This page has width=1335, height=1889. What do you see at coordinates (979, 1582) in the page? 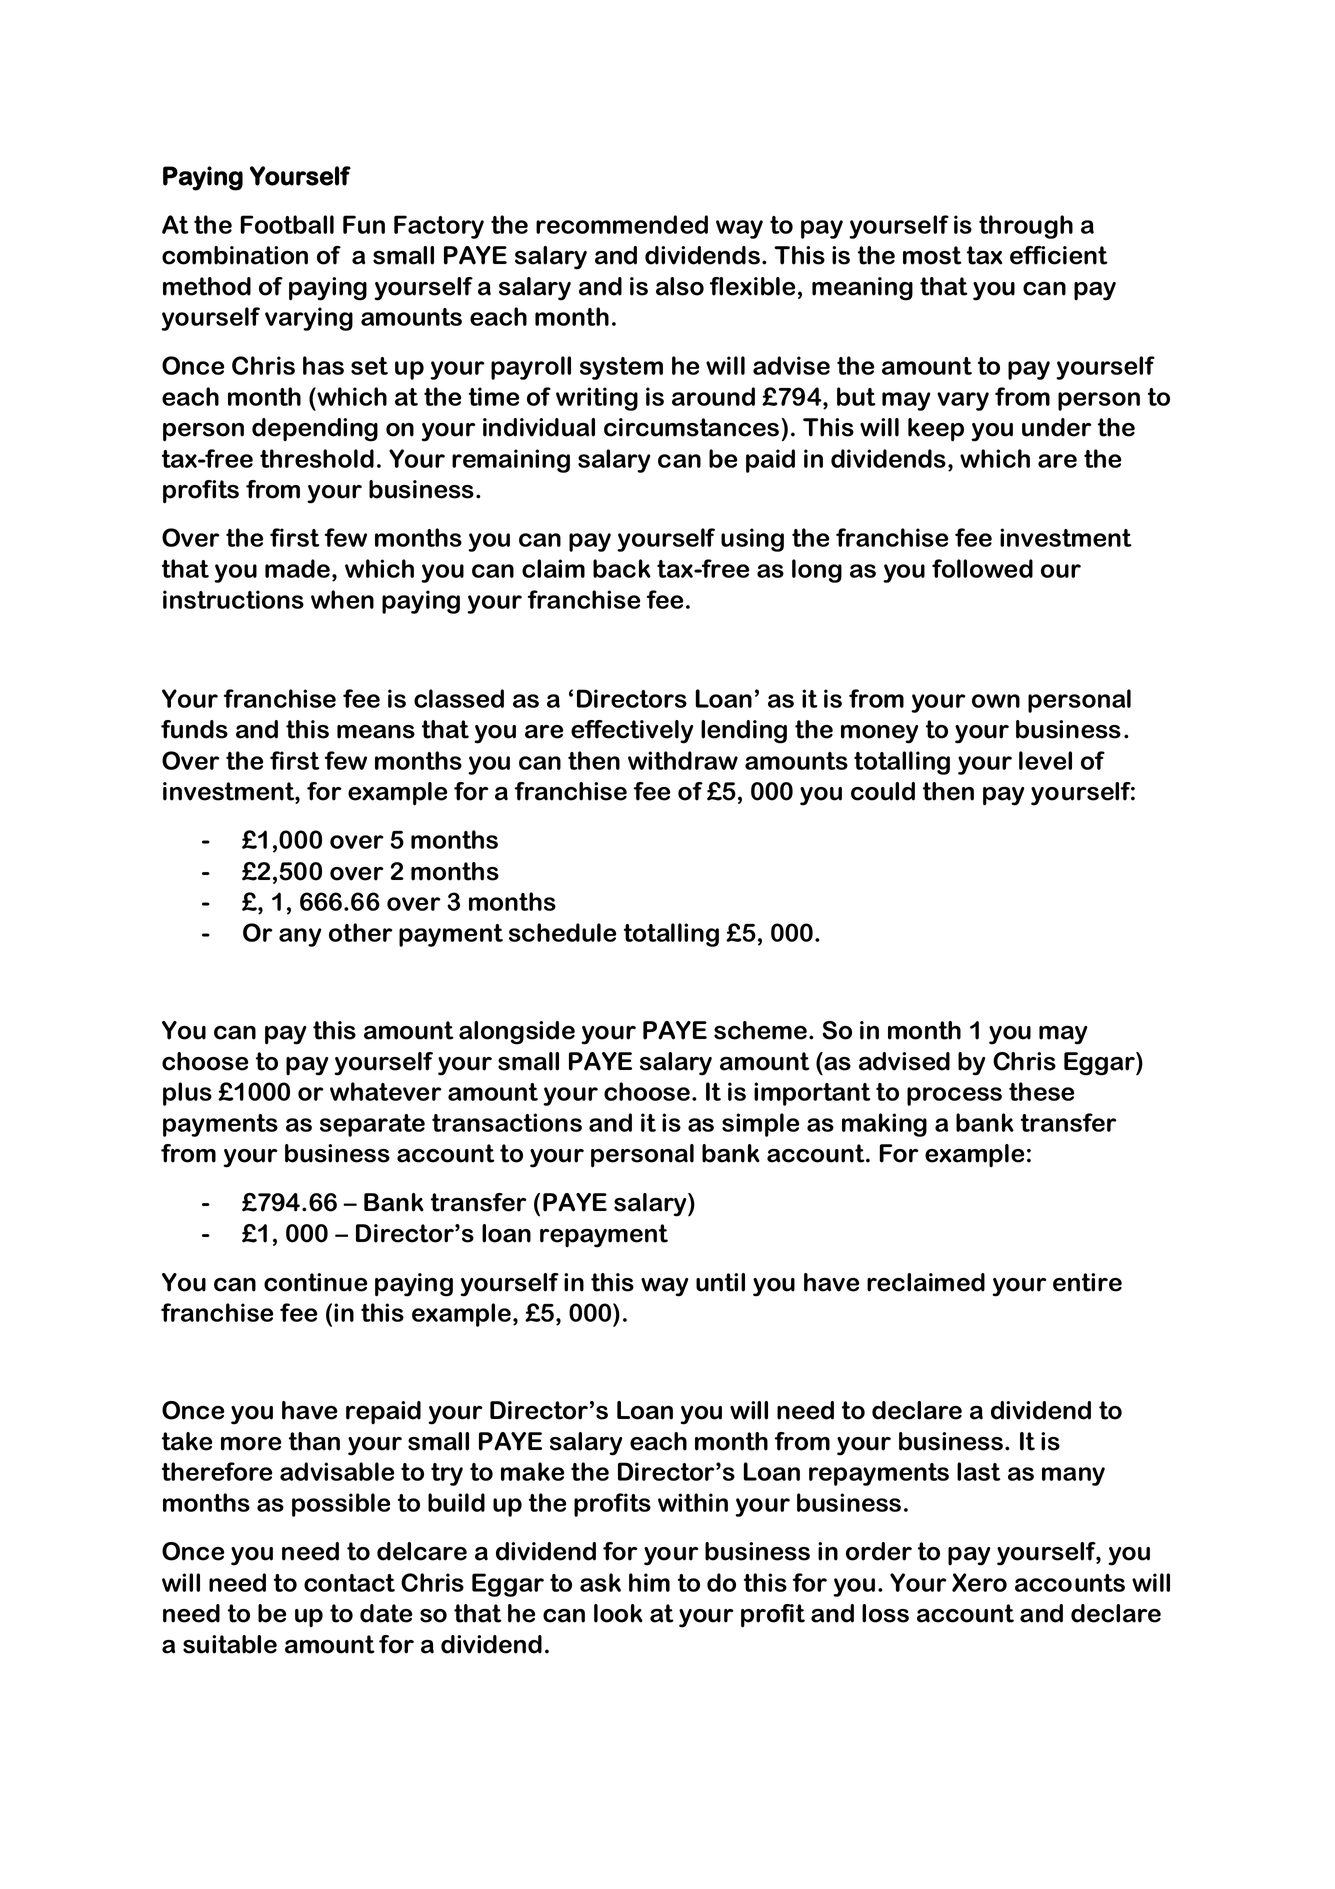
I see `Xero` at bounding box center [979, 1582].
